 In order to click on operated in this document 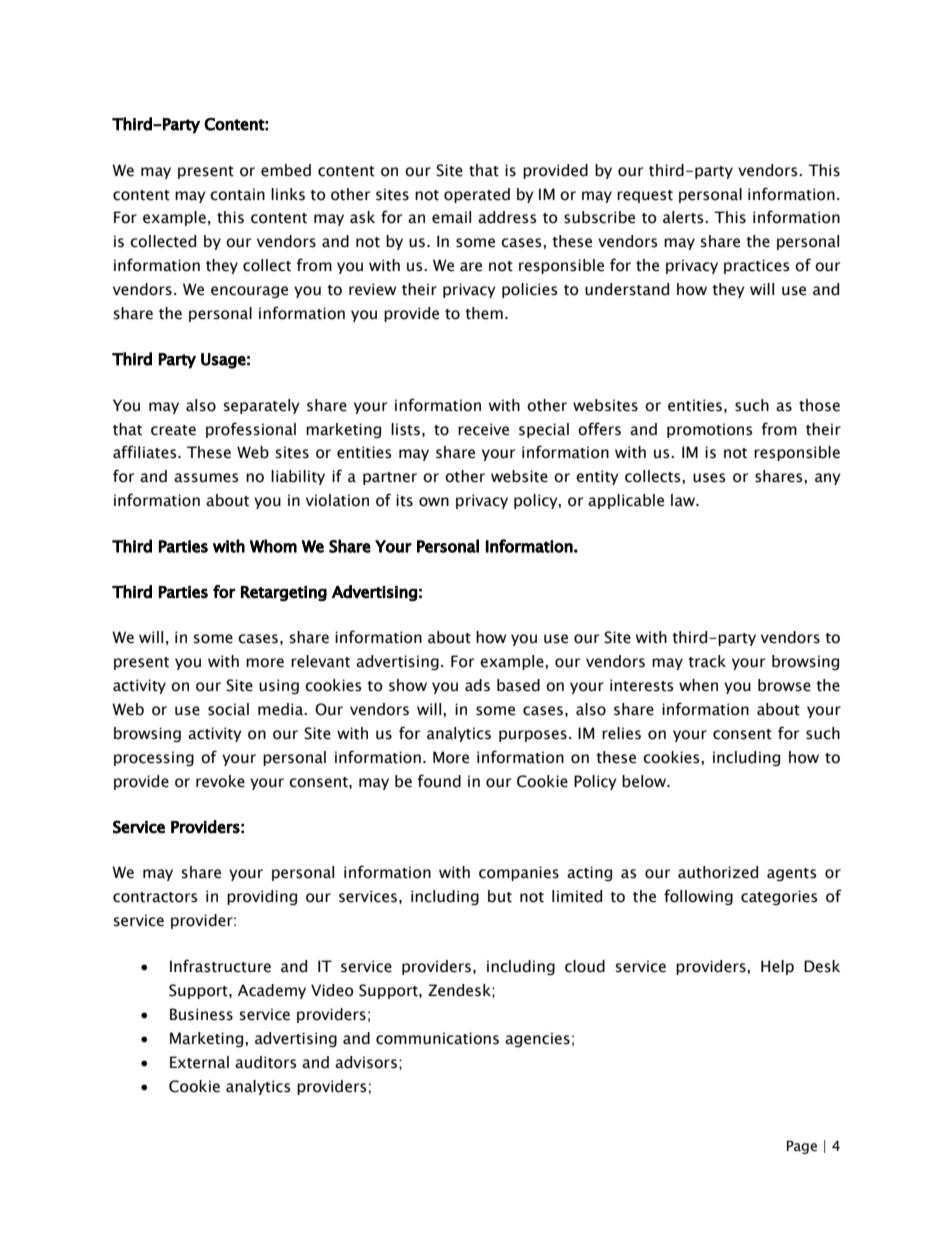, I will do `click(477, 195)`.
